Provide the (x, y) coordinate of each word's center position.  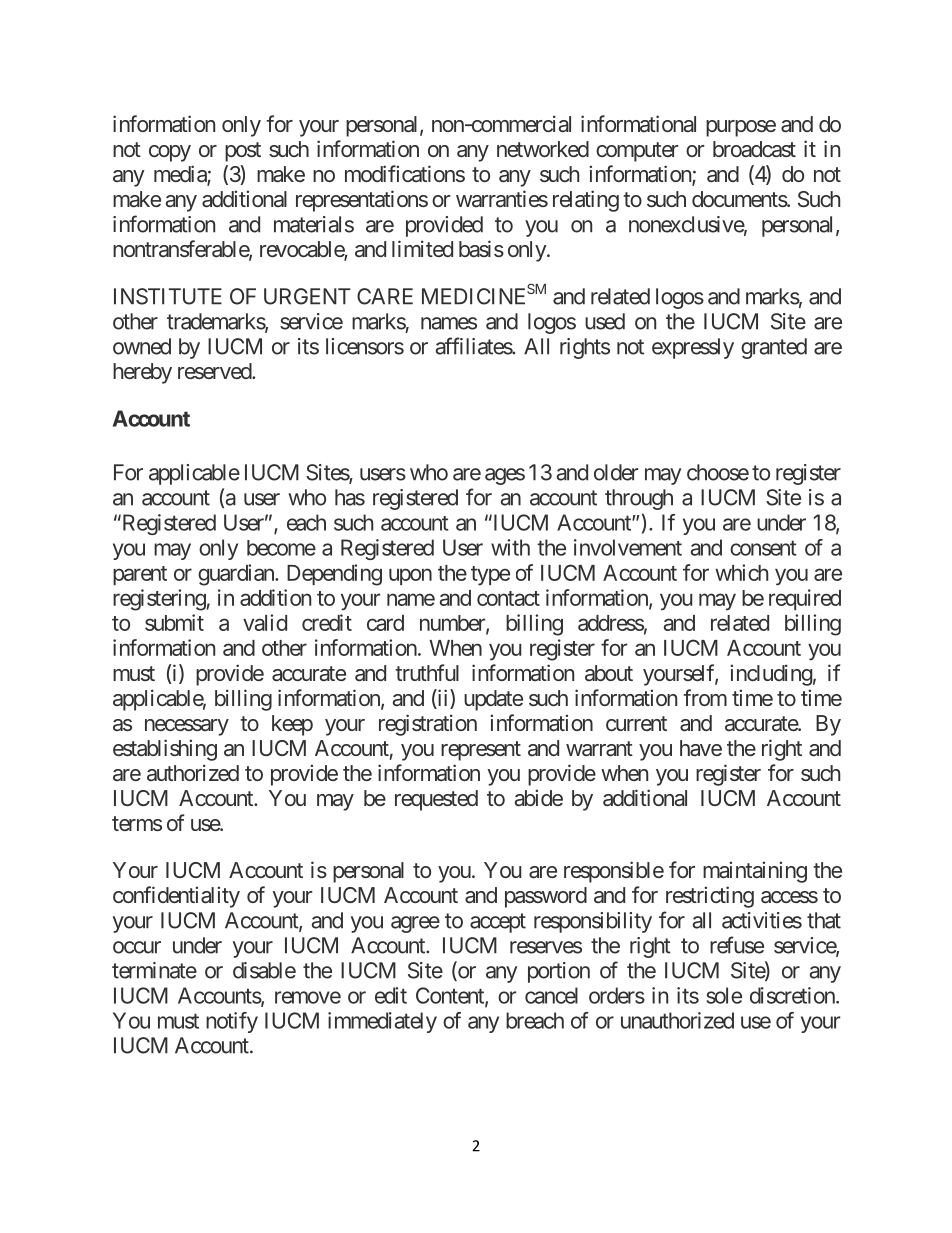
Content (451, 996)
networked (543, 149)
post (243, 152)
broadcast (754, 149)
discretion (793, 995)
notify (232, 1022)
